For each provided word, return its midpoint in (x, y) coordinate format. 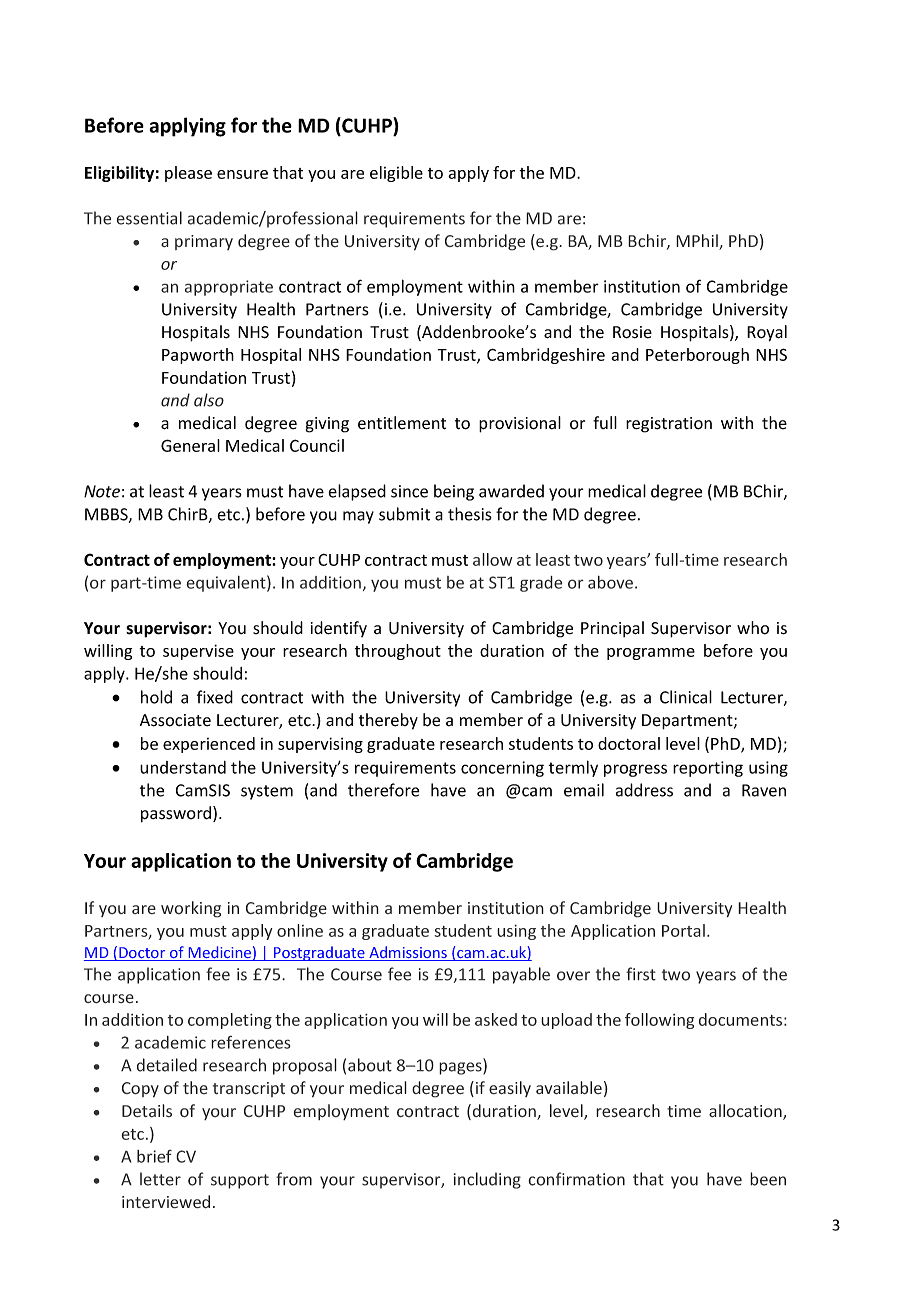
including (487, 1180)
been (768, 1179)
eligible (396, 174)
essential (149, 218)
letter (160, 1179)
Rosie (632, 332)
